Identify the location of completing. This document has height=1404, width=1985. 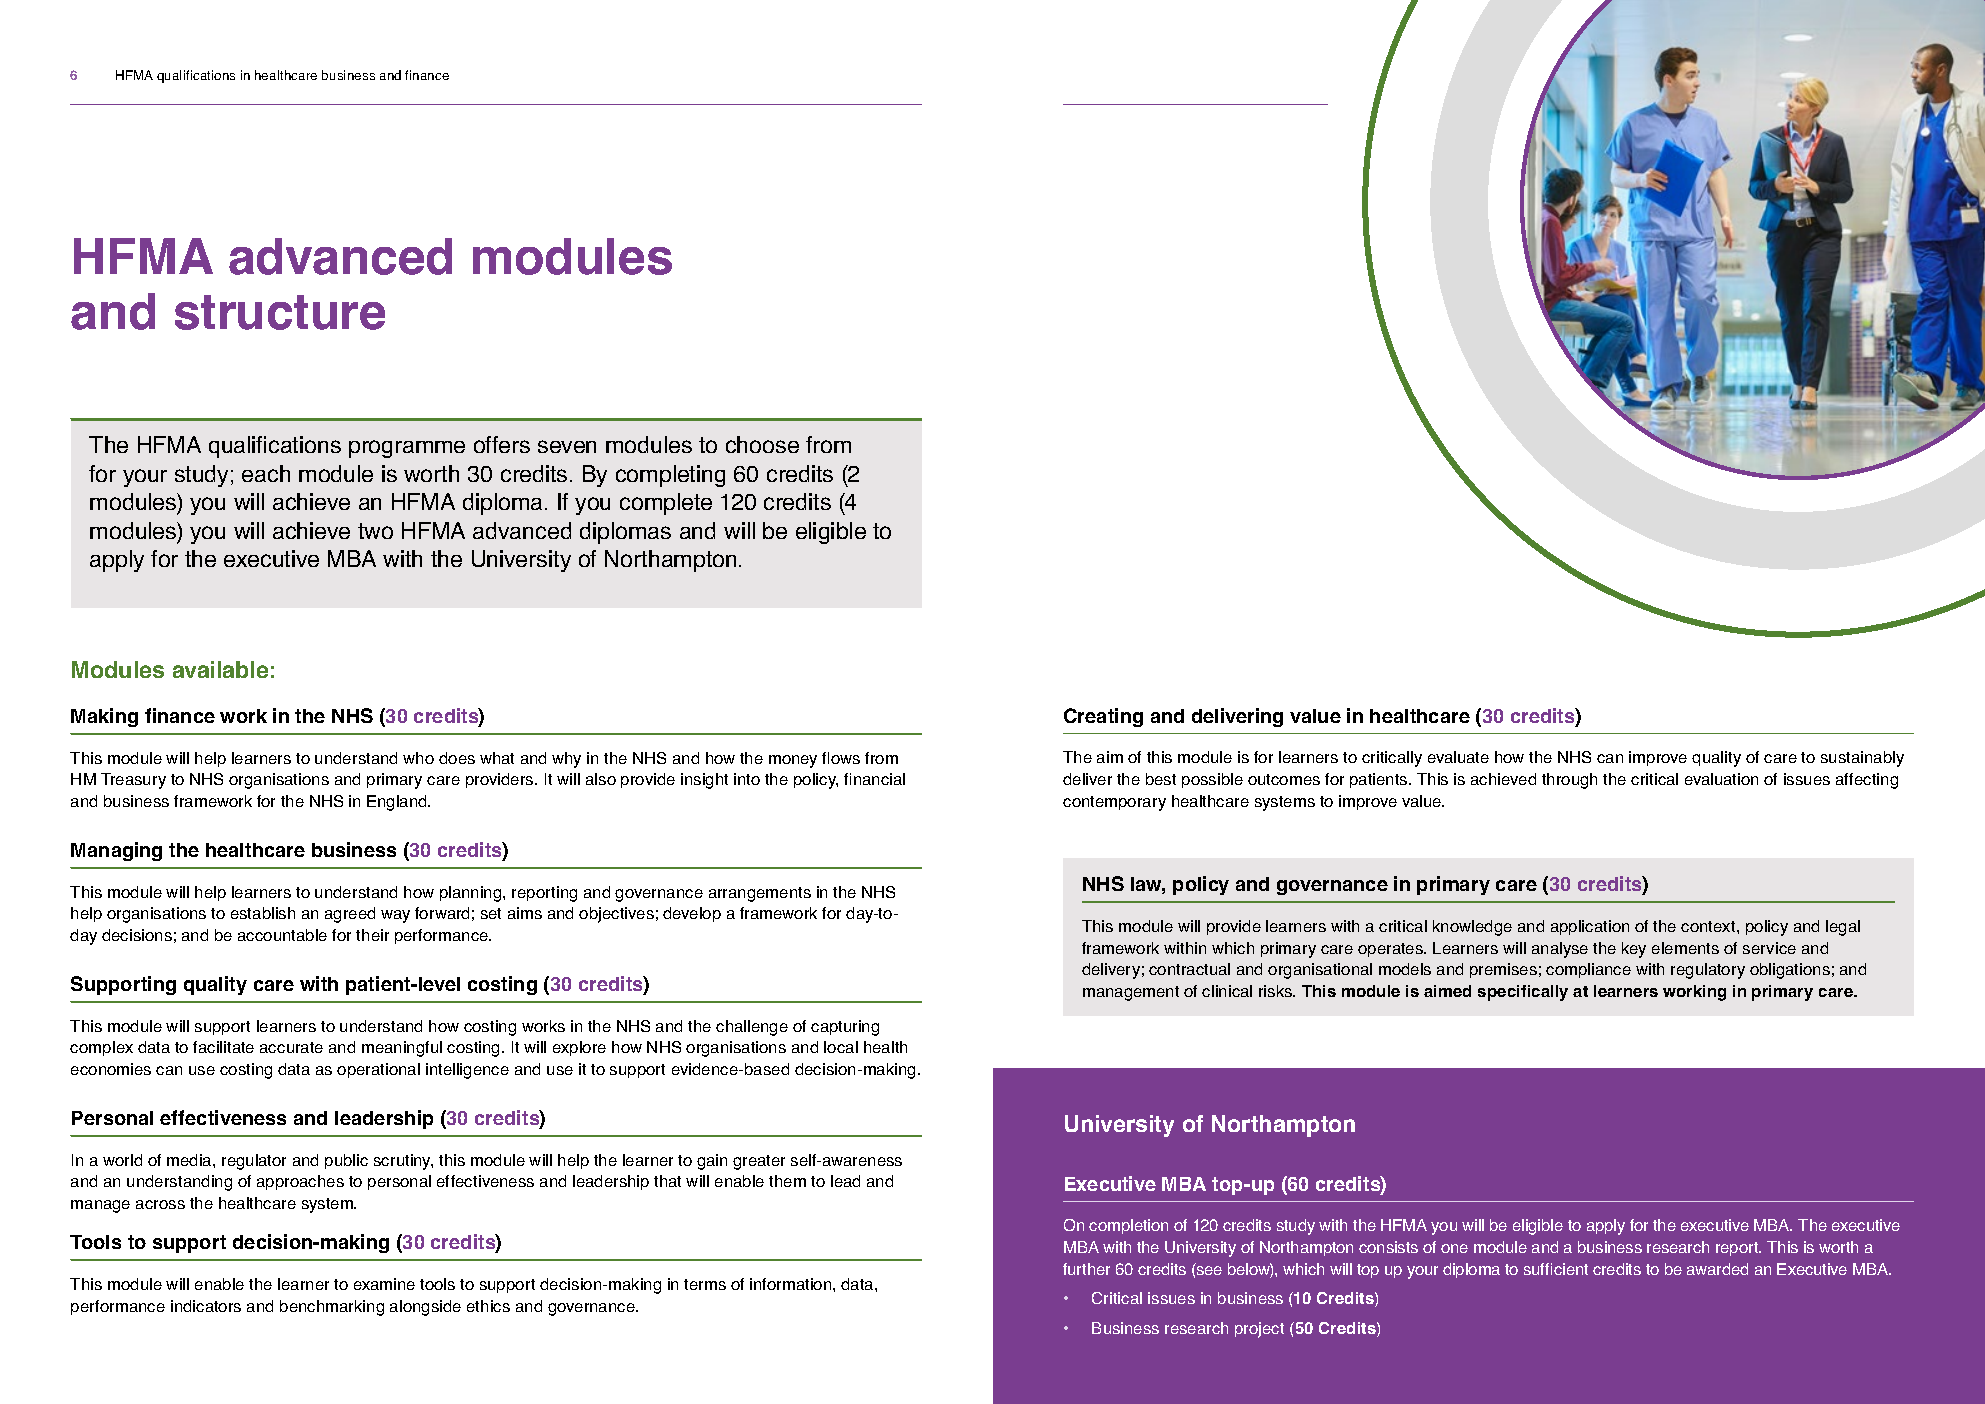
(670, 476).
